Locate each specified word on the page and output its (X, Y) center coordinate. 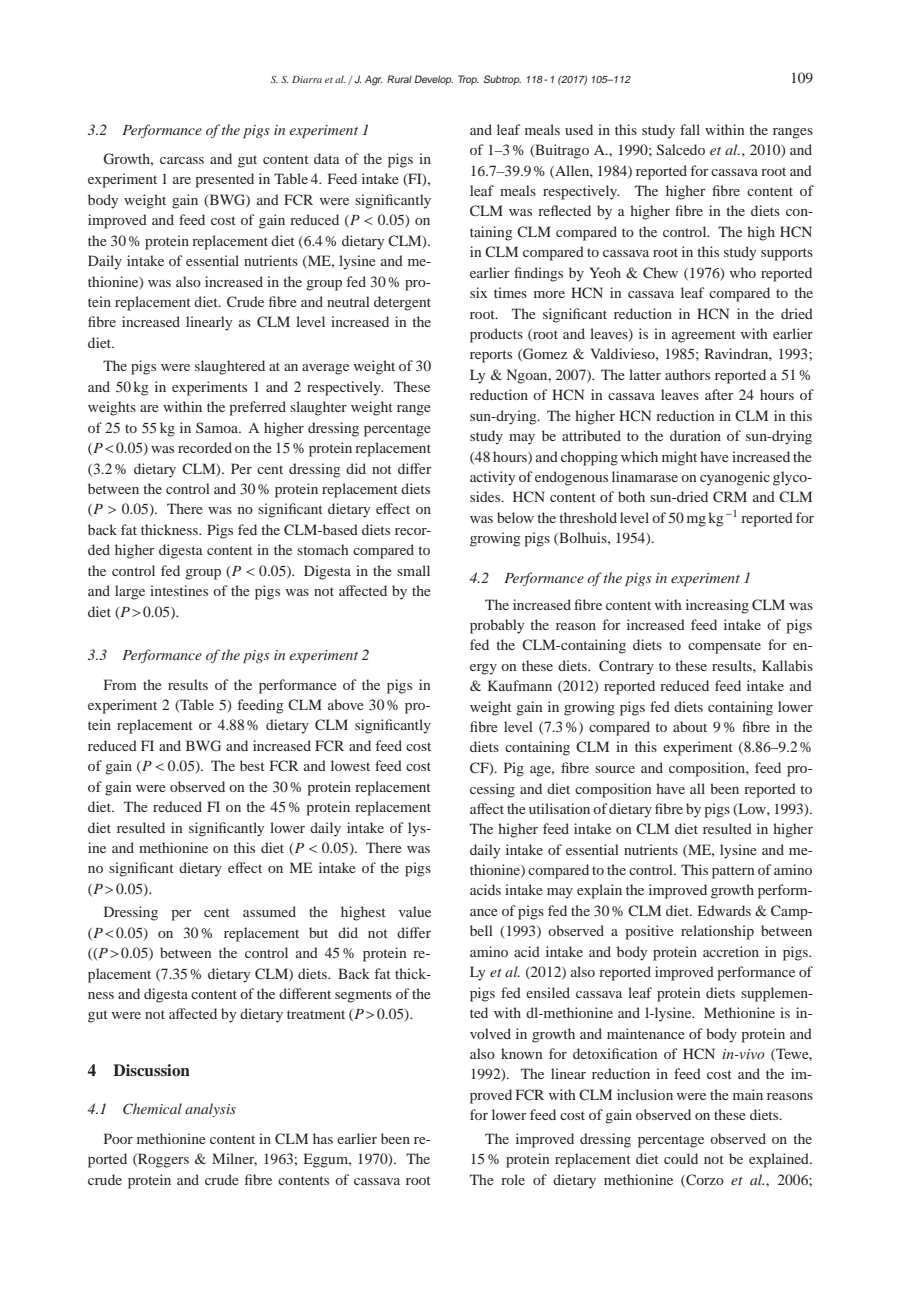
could (681, 1158)
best (252, 765)
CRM (730, 496)
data (327, 158)
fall (690, 129)
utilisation (559, 808)
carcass (182, 160)
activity (492, 478)
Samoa (218, 427)
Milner (234, 1159)
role (513, 1179)
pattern (733, 872)
